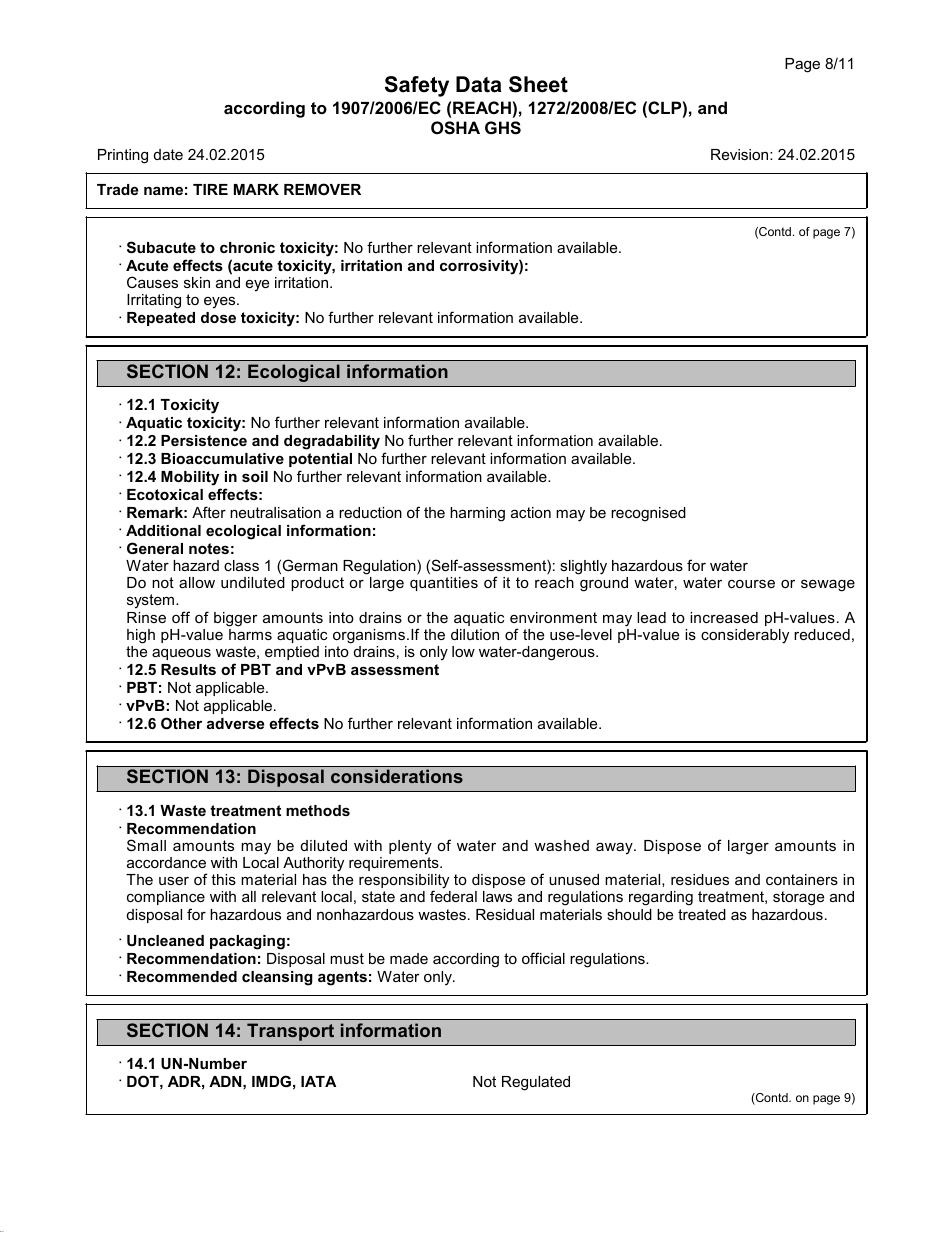 The image size is (952, 1233). Describe the element at coordinates (648, 514) in the screenshot. I see `recognised` at that location.
